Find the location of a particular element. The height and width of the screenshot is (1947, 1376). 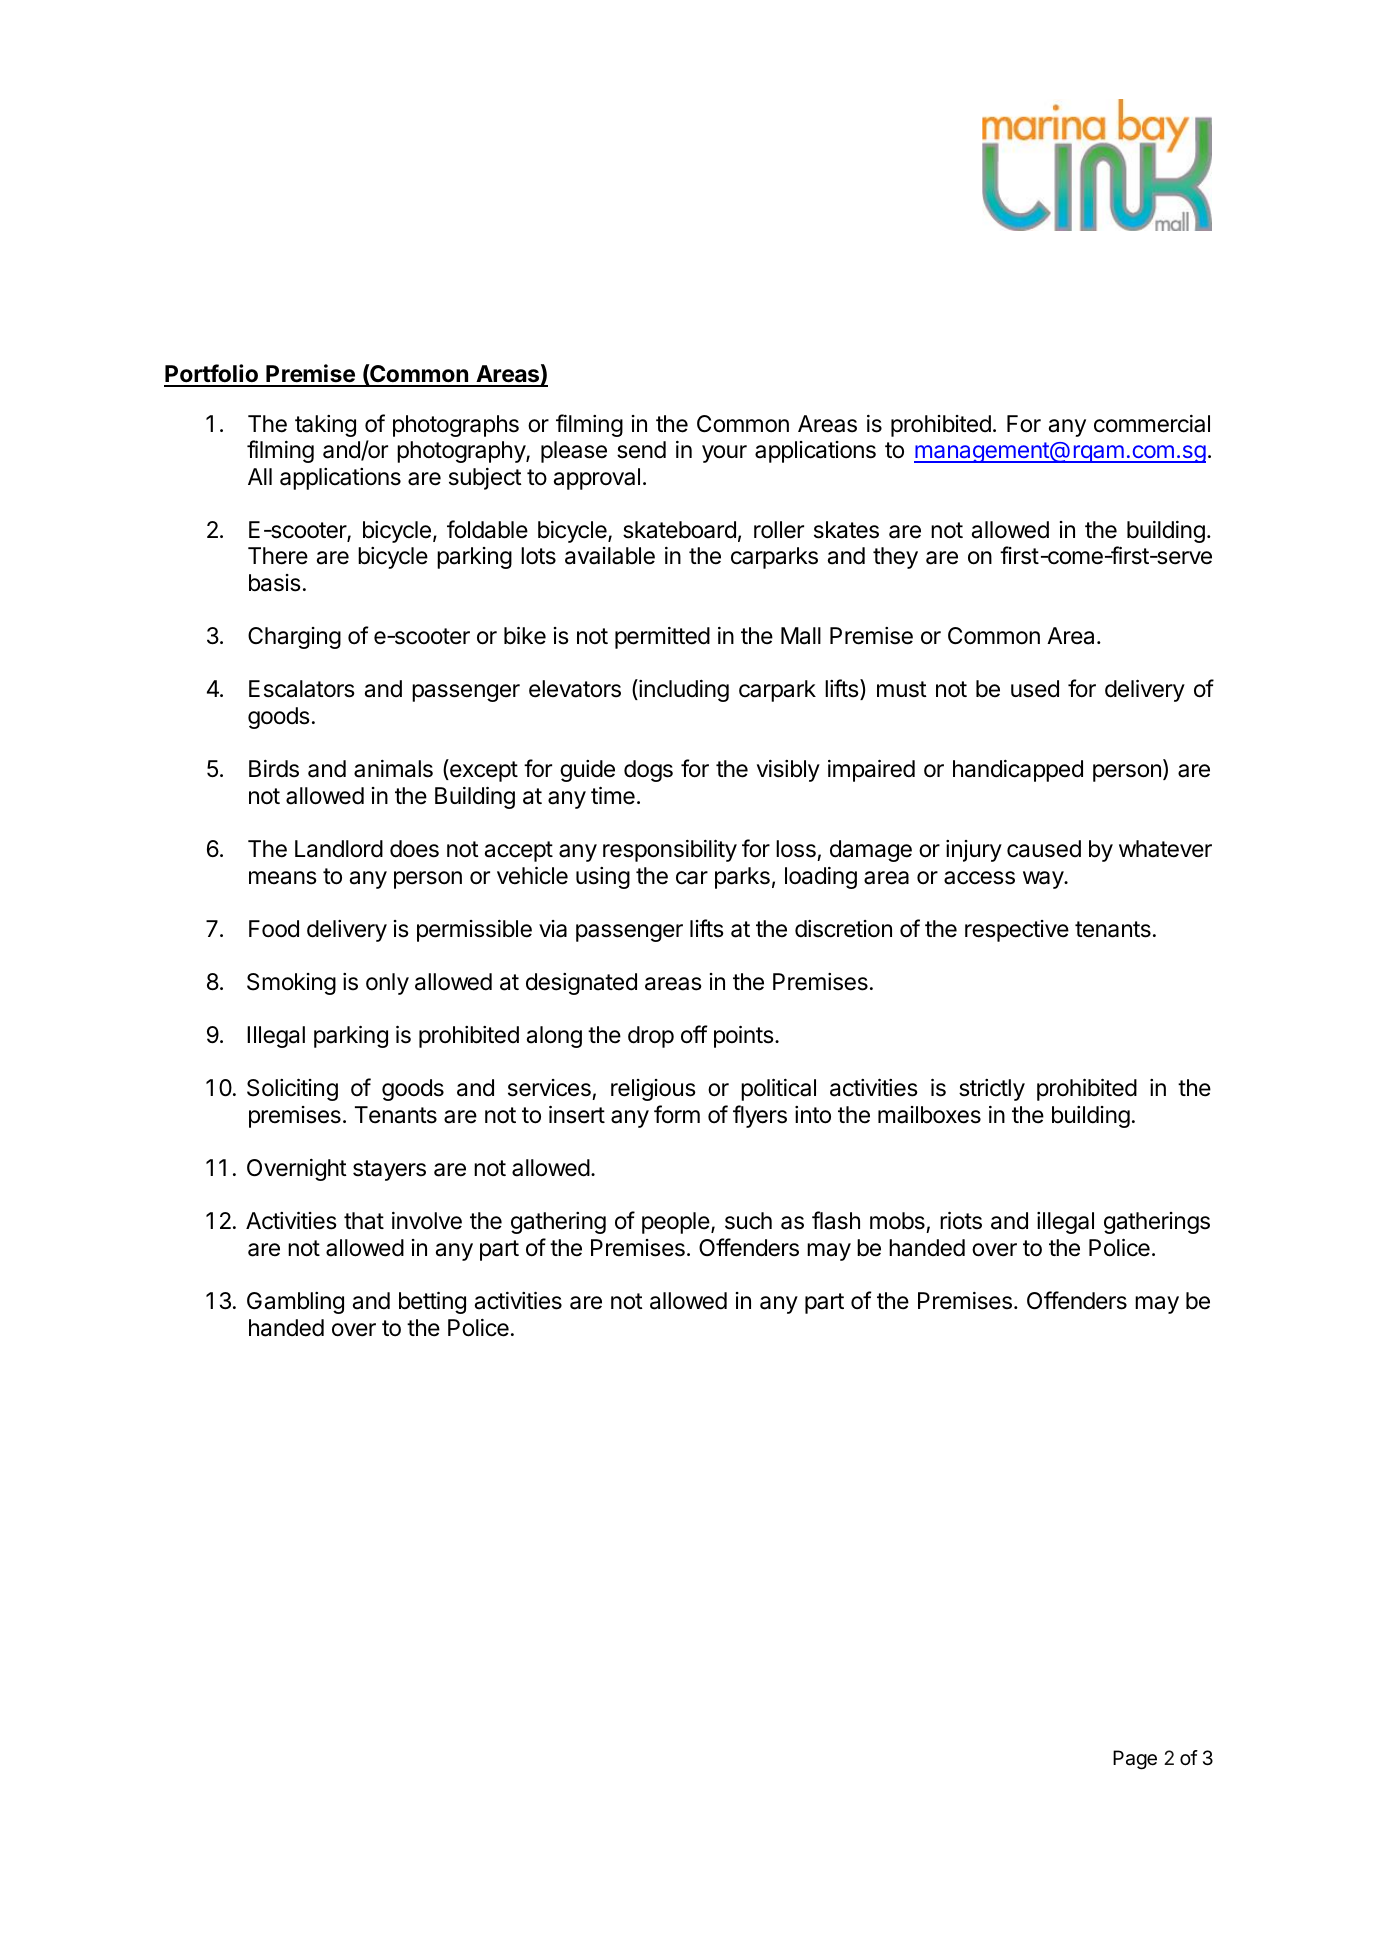

taking is located at coordinates (325, 426).
